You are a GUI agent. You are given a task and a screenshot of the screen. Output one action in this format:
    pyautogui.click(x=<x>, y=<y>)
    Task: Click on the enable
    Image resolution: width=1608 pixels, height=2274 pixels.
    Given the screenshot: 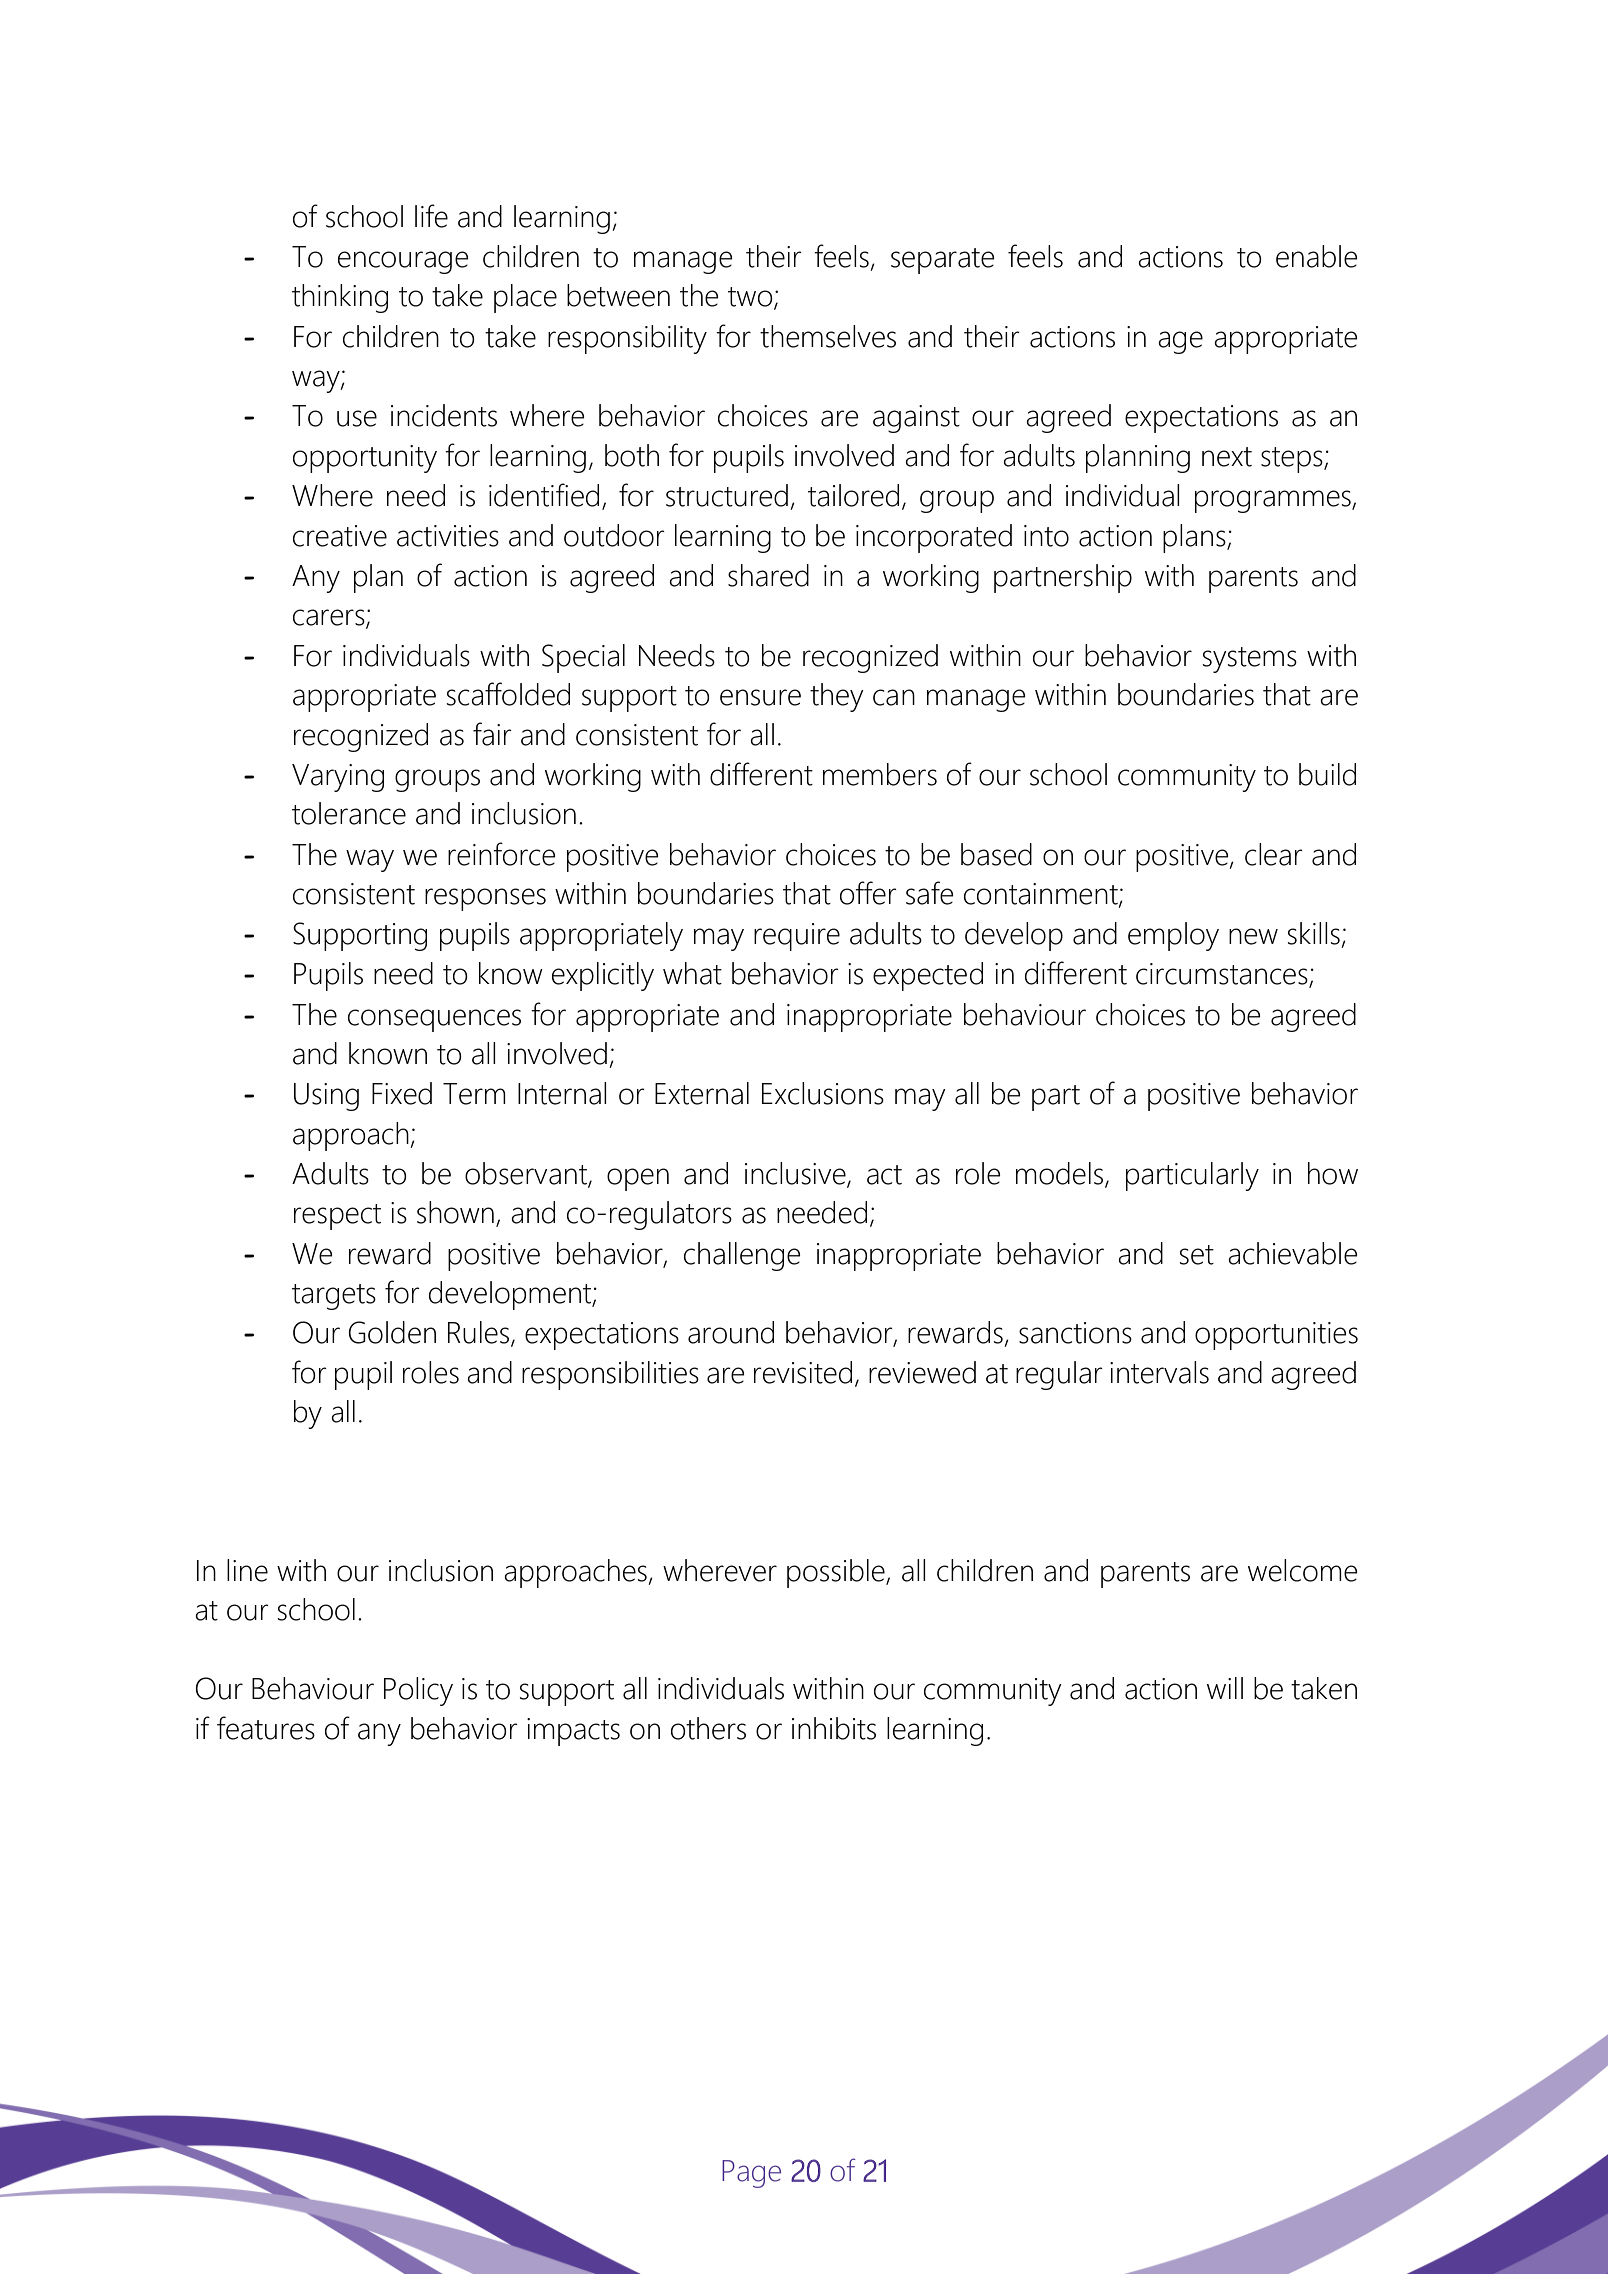 What is the action you would take?
    pyautogui.click(x=1317, y=256)
